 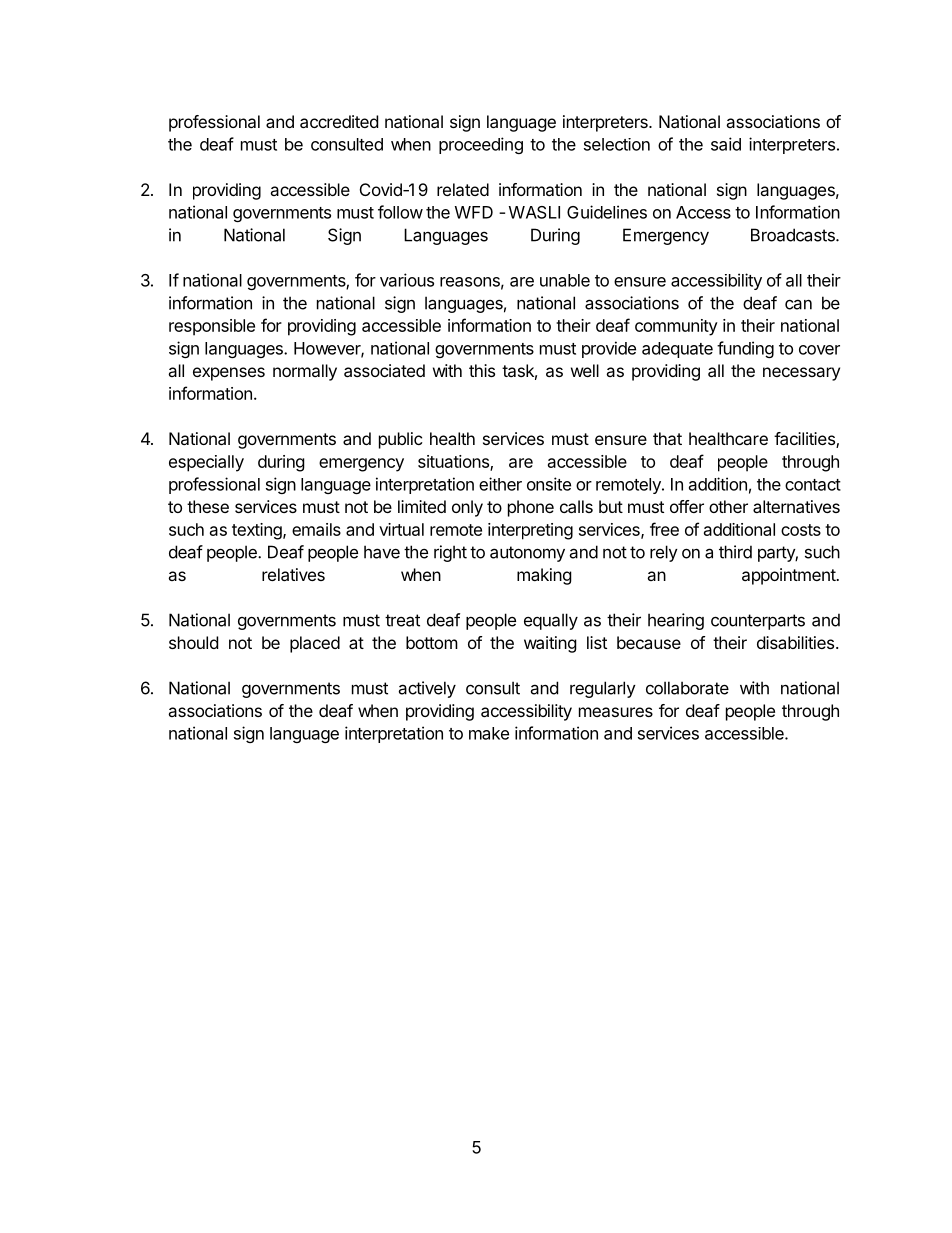 What do you see at coordinates (339, 121) in the screenshot?
I see `accredited` at bounding box center [339, 121].
